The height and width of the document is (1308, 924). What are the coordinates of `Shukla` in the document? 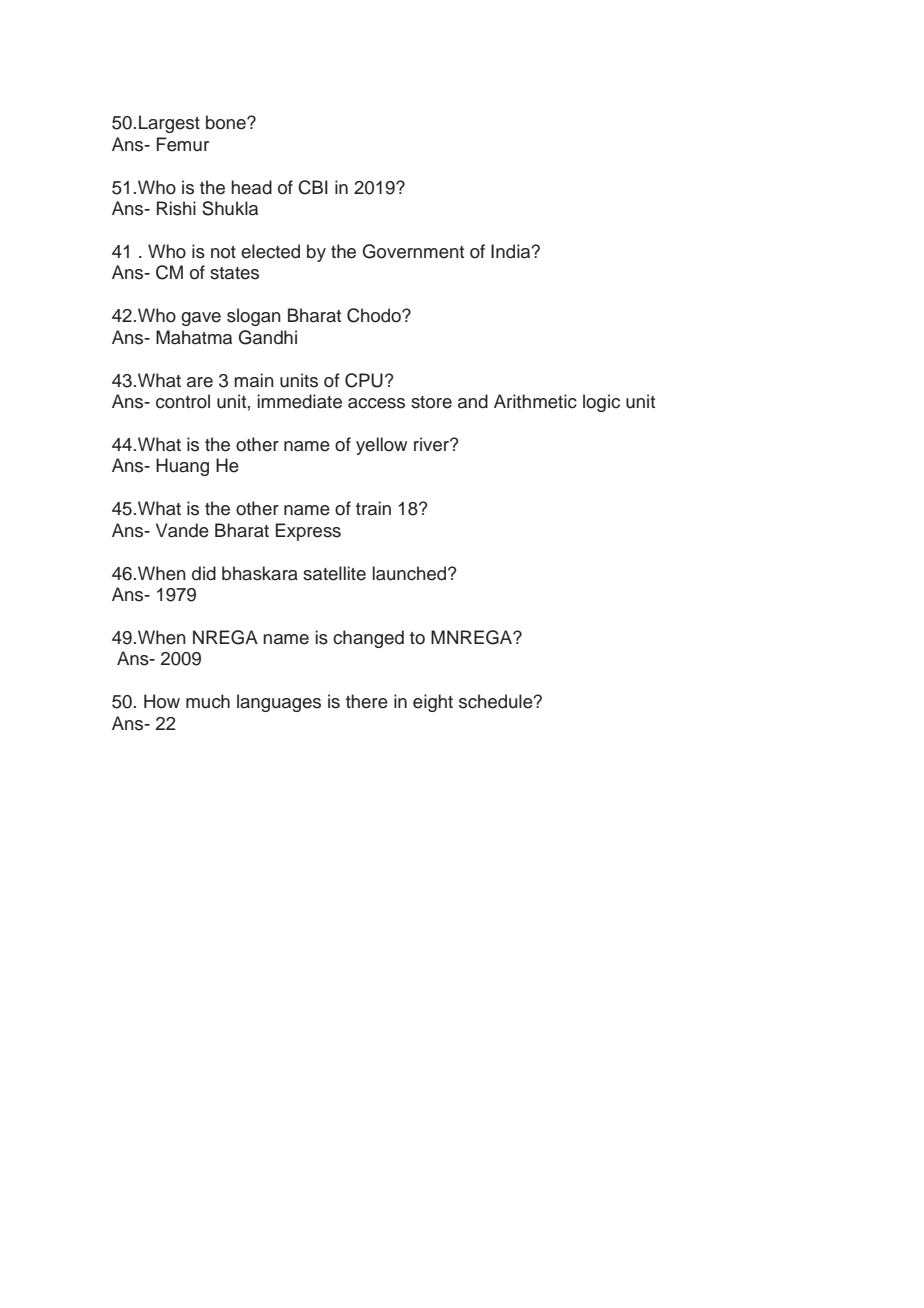 It's located at (230, 208).
